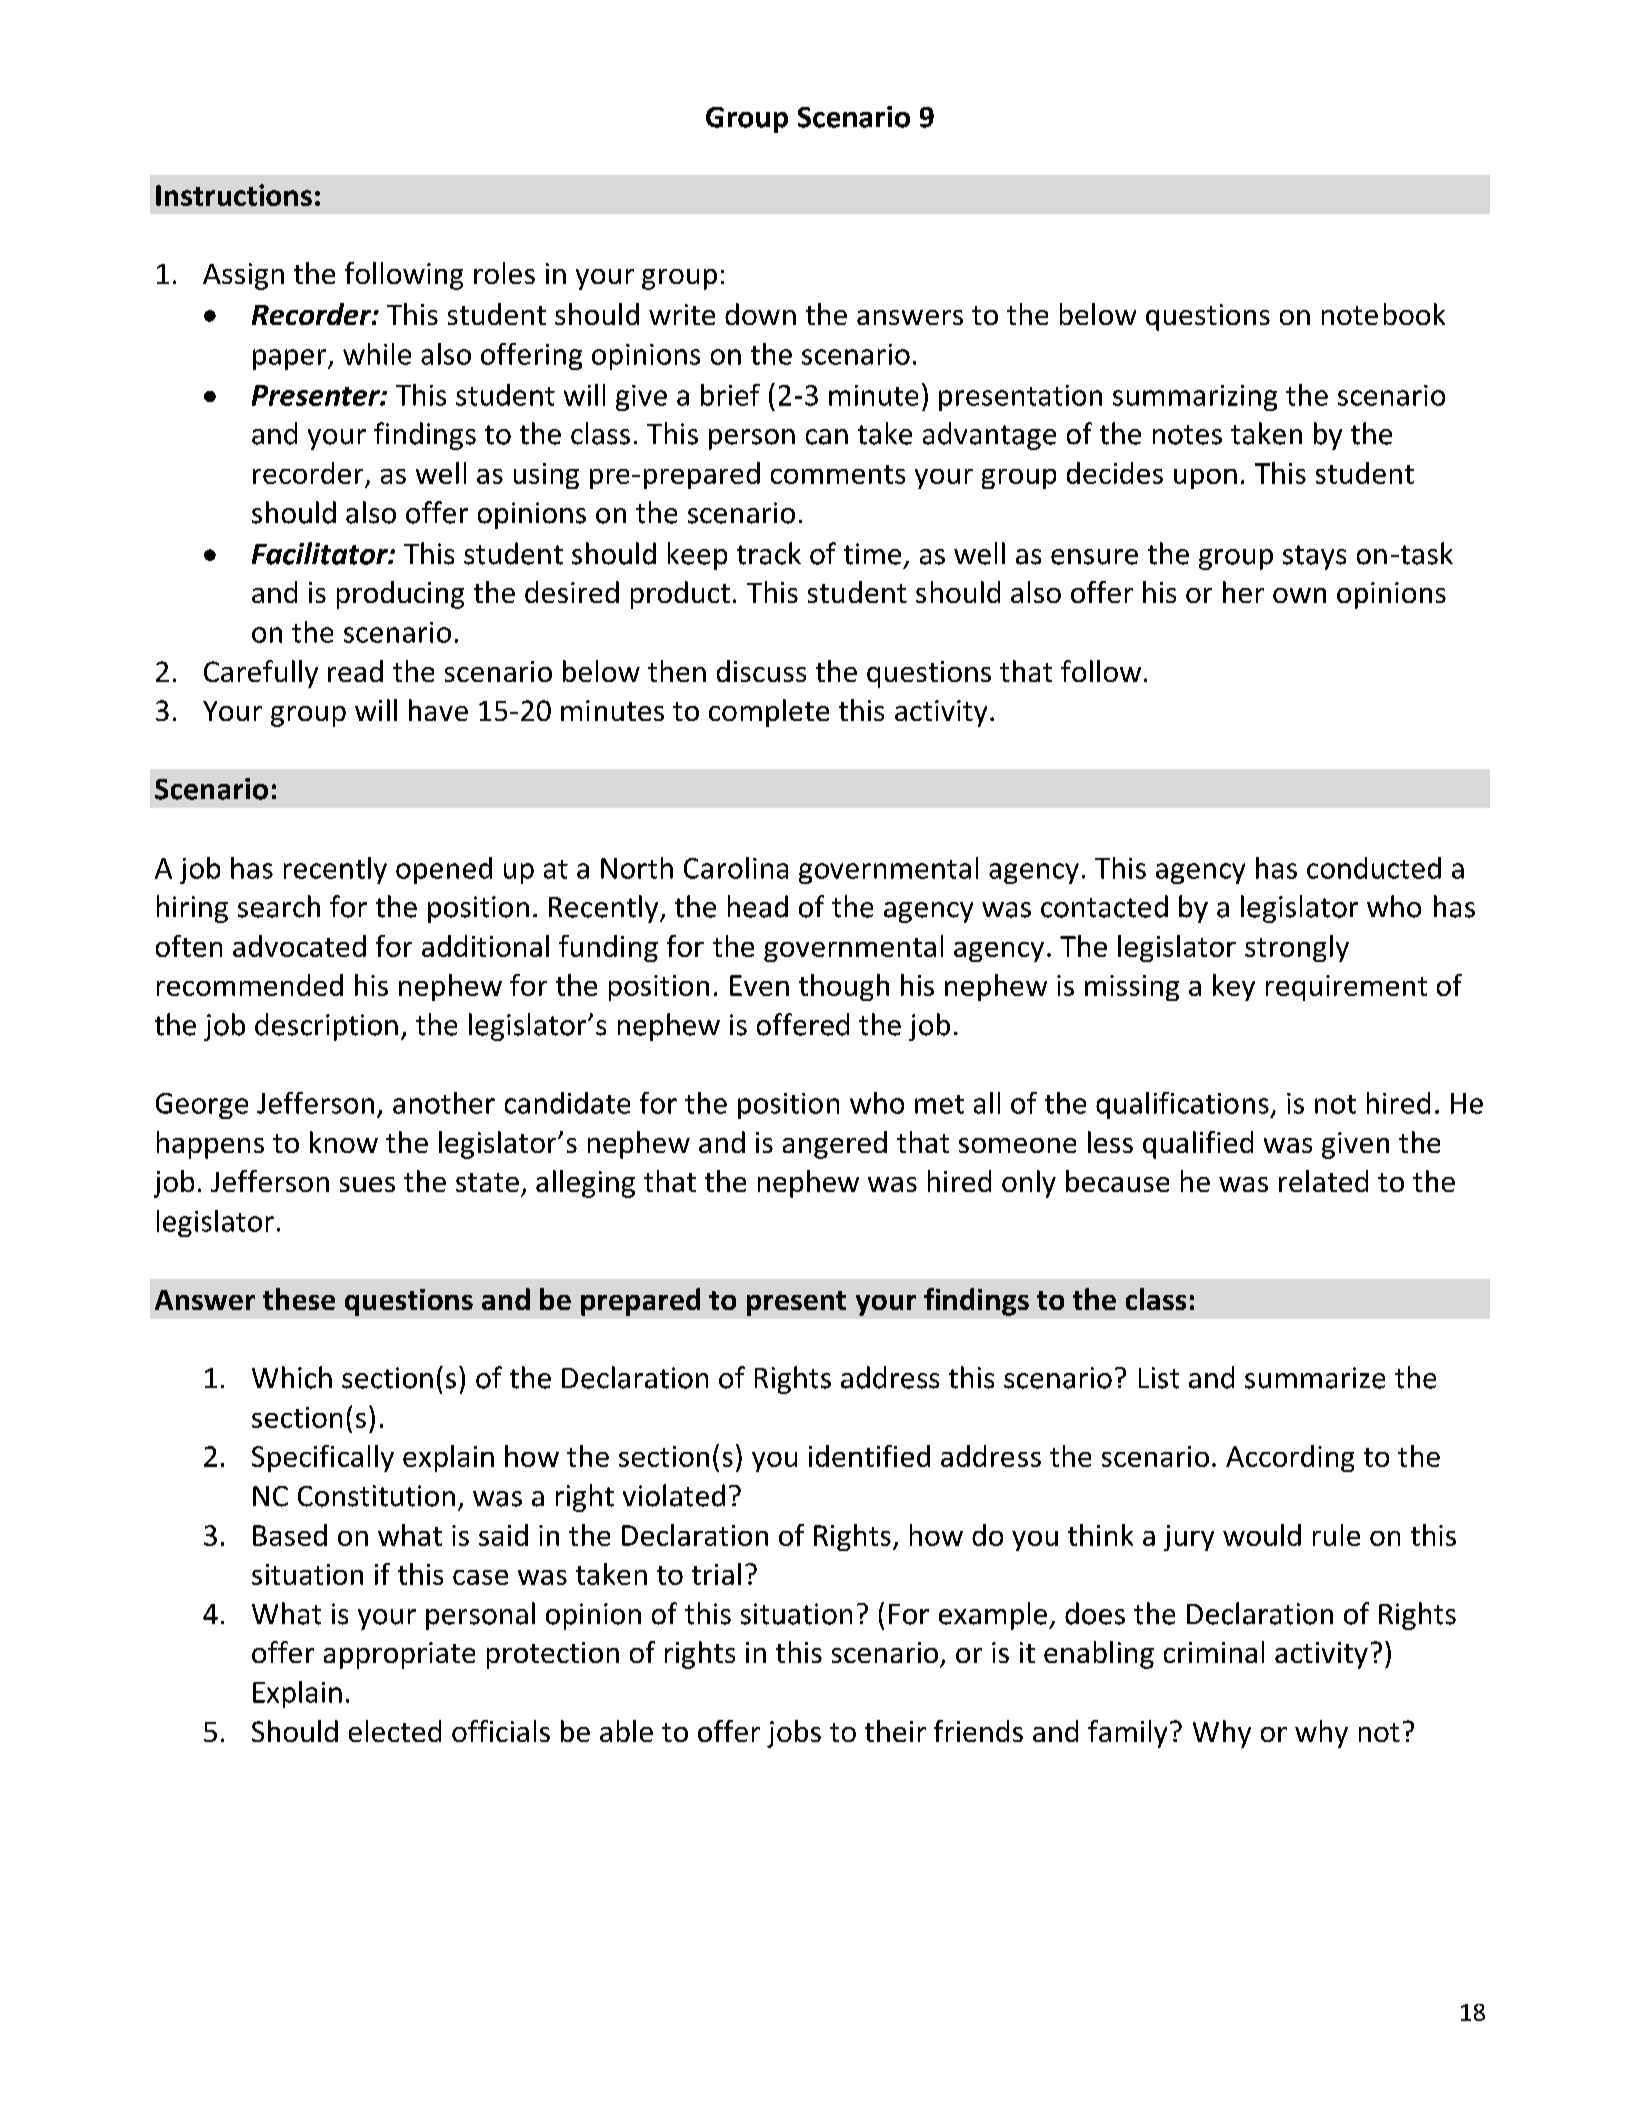 The image size is (1640, 2122). Describe the element at coordinates (1214, 1652) in the page. I see `criminal` at that location.
